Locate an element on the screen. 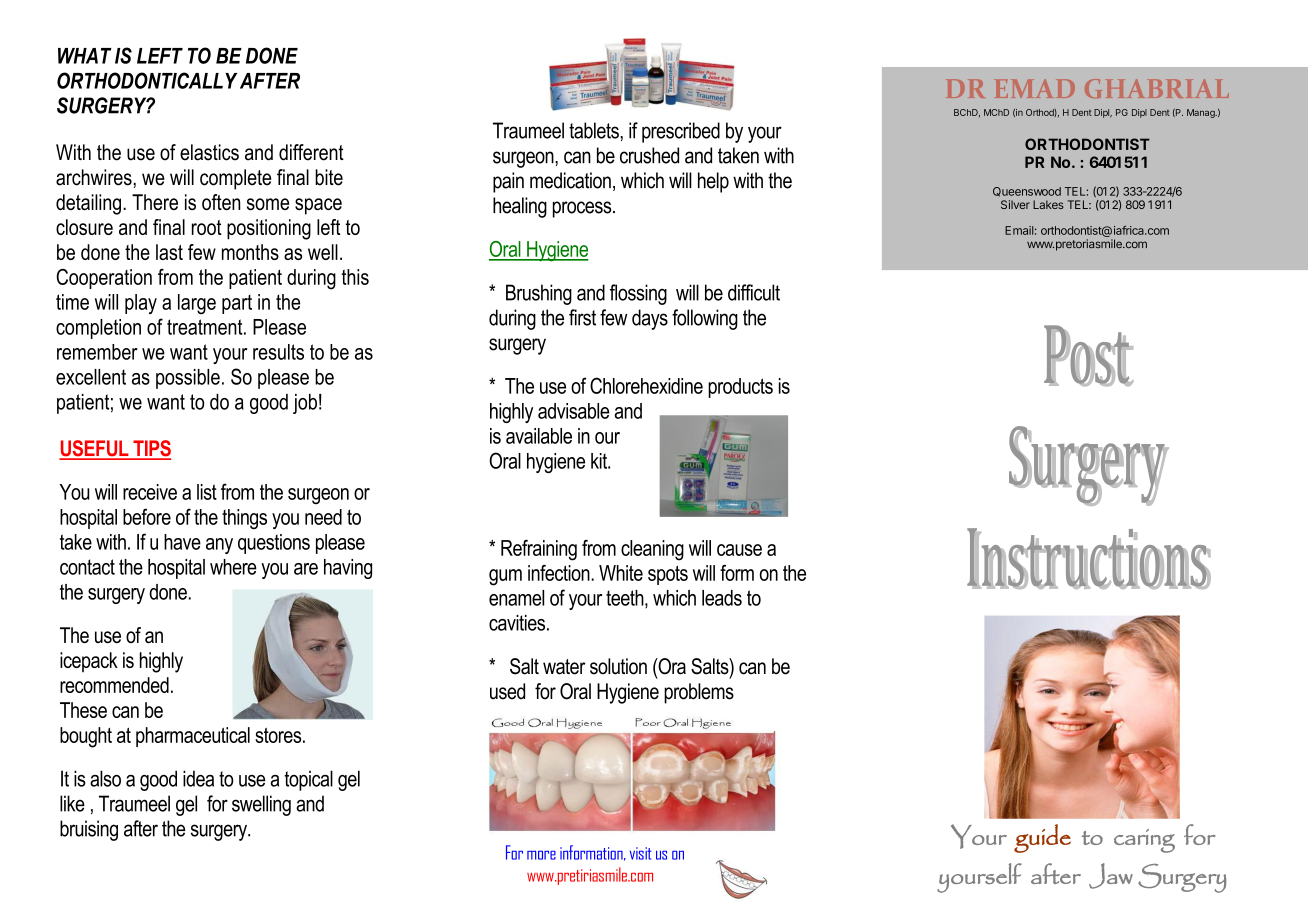 Image resolution: width=1308 pixels, height=924 pixels. TIPS is located at coordinates (151, 449).
